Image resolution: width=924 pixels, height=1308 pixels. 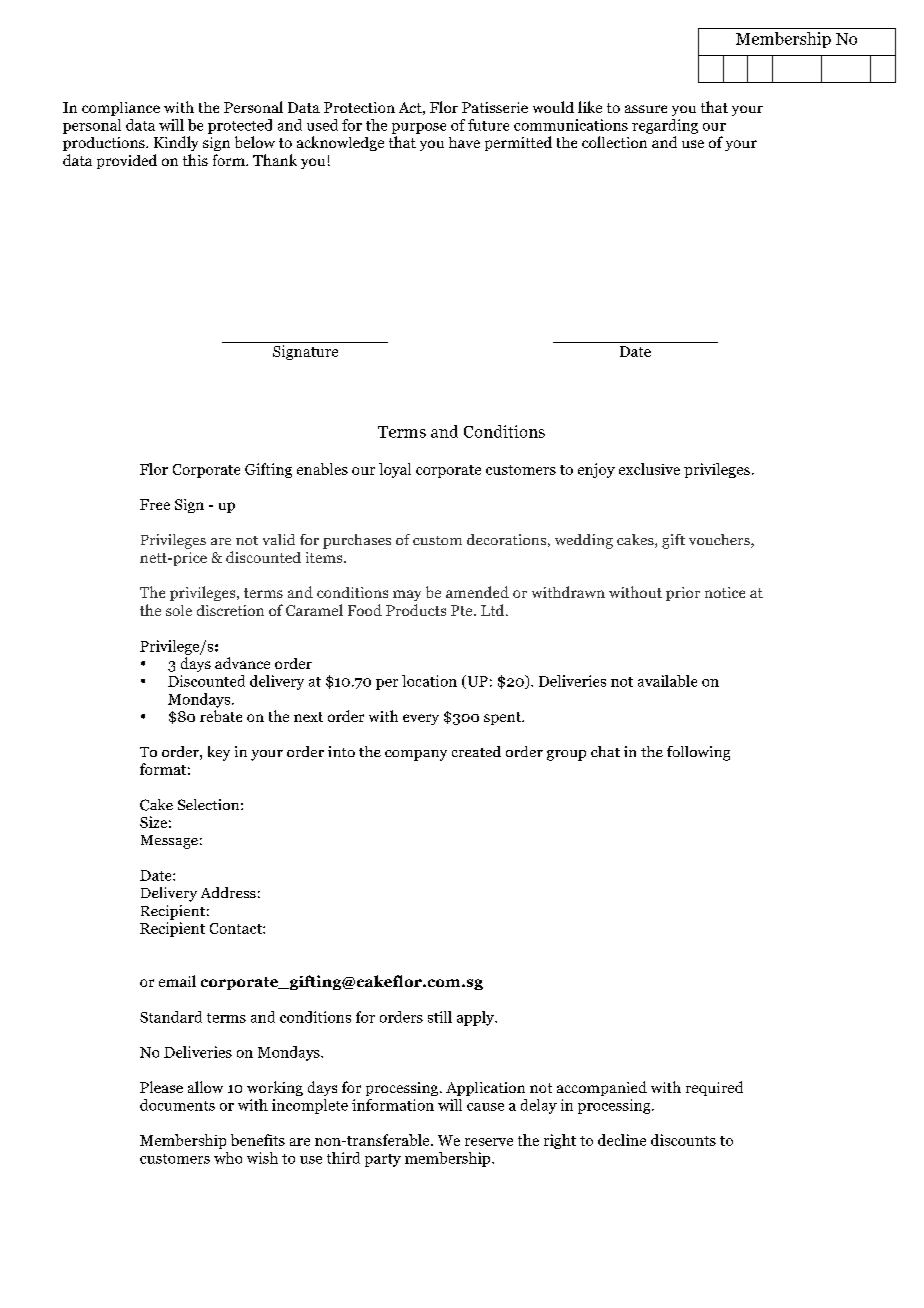 What do you see at coordinates (177, 1105) in the document?
I see `documents` at bounding box center [177, 1105].
